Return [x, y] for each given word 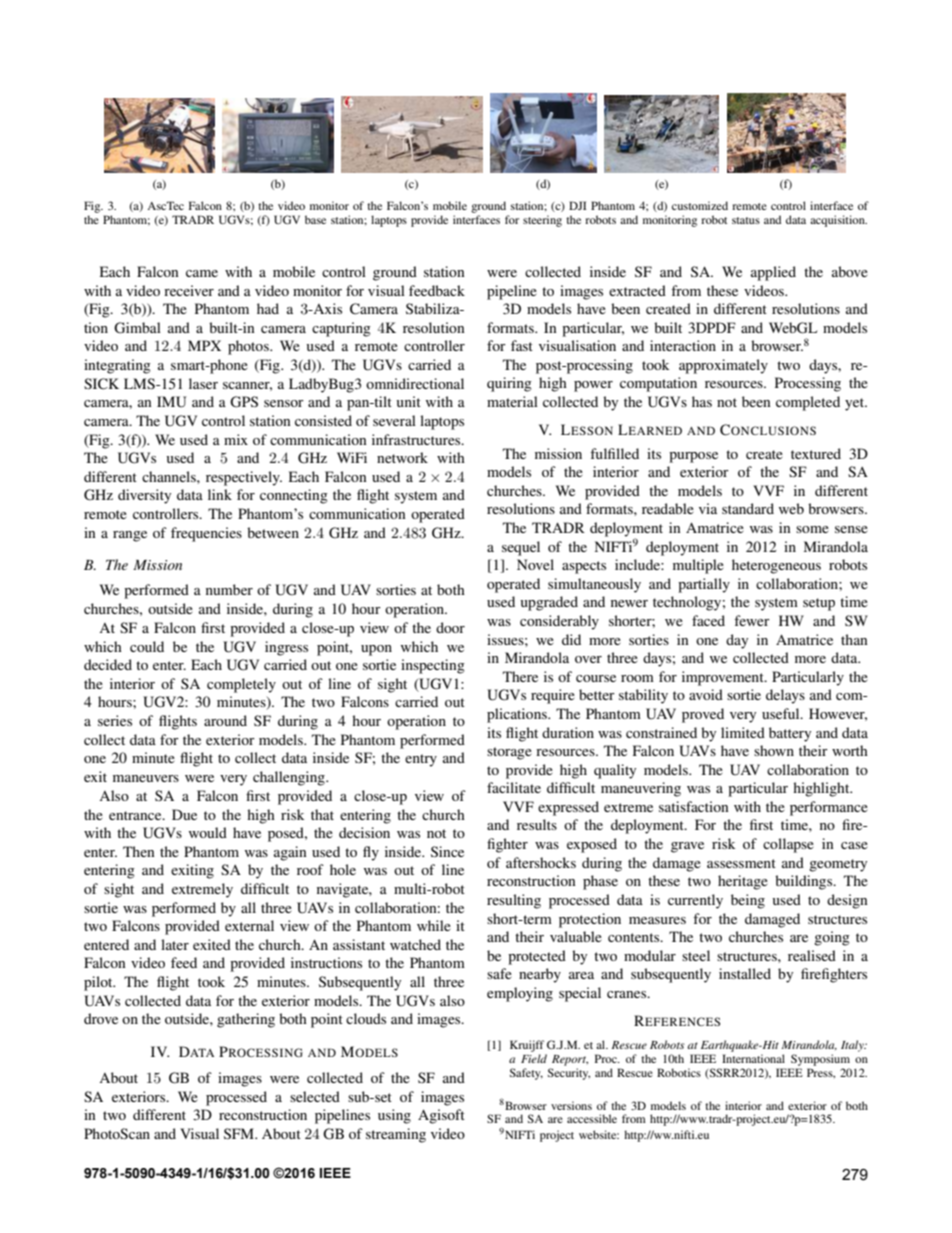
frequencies [206, 534]
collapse [788, 845]
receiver [189, 290]
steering [542, 221]
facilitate [514, 787]
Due [184, 814]
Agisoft [441, 1116]
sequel [521, 548]
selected [315, 1096]
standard [748, 508]
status [746, 220]
